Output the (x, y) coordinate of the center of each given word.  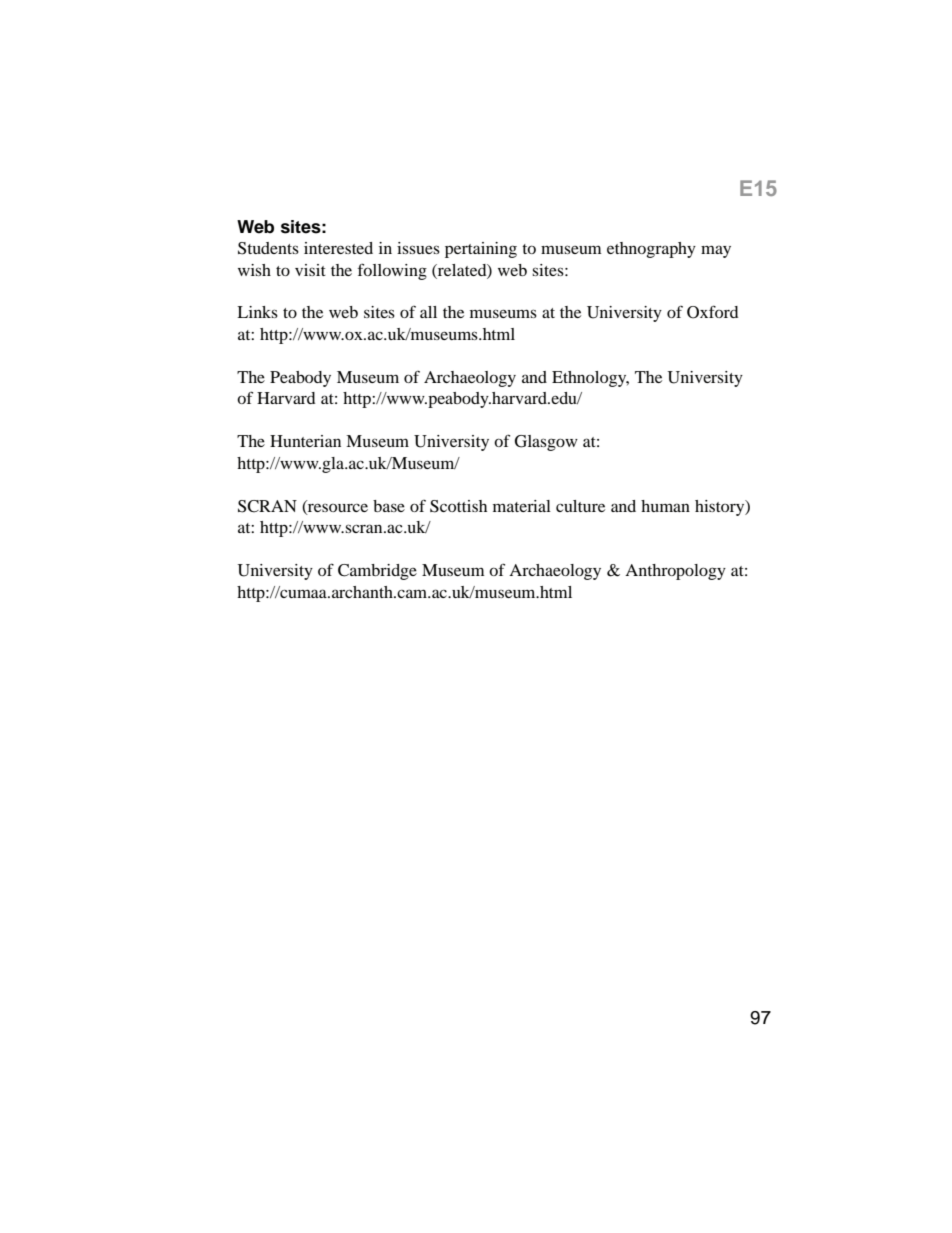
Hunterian (305, 441)
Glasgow (546, 443)
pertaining (481, 250)
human (665, 506)
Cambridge (377, 572)
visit (310, 270)
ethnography (651, 250)
